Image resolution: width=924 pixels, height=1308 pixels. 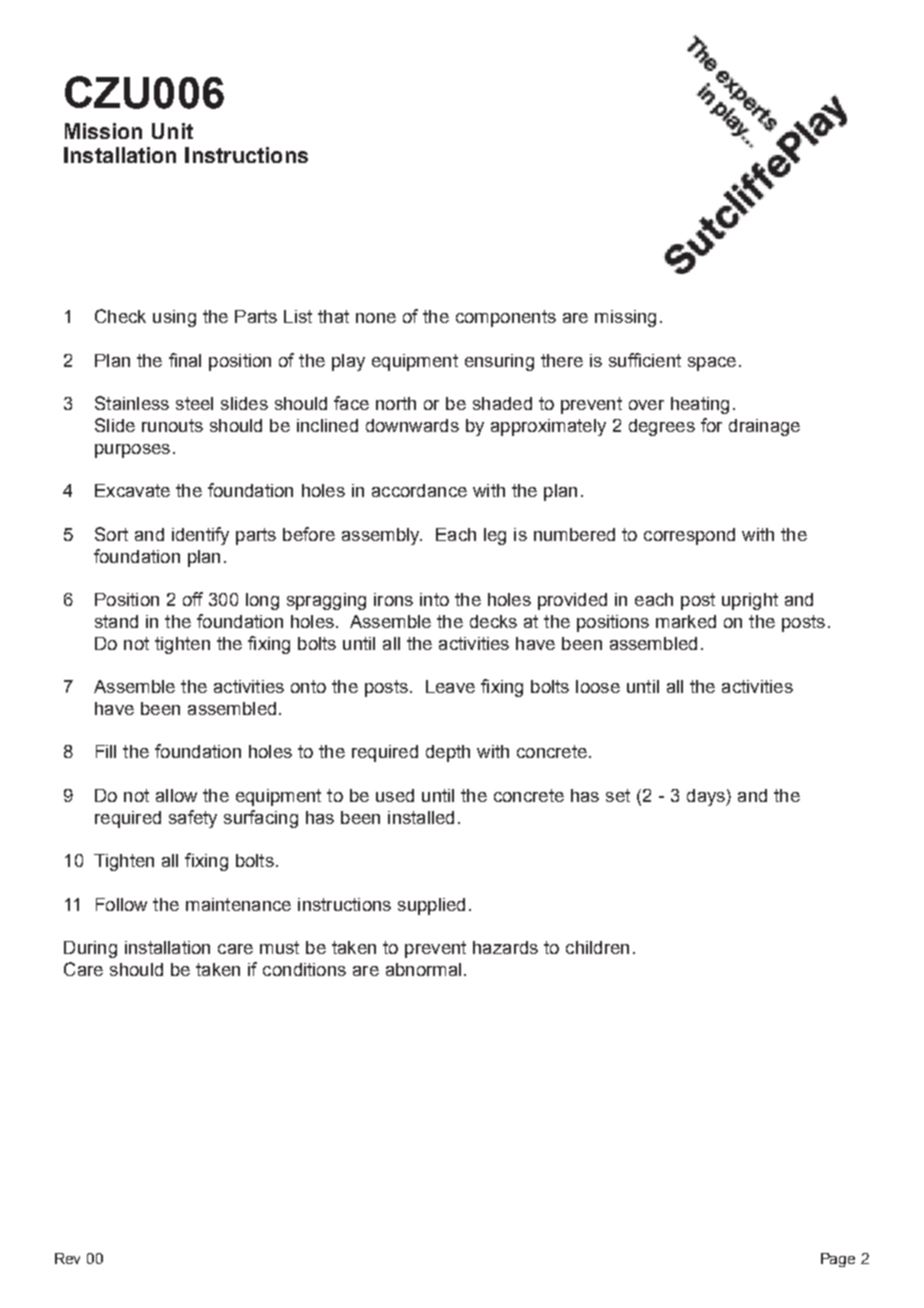 I want to click on Unit, so click(x=172, y=131).
